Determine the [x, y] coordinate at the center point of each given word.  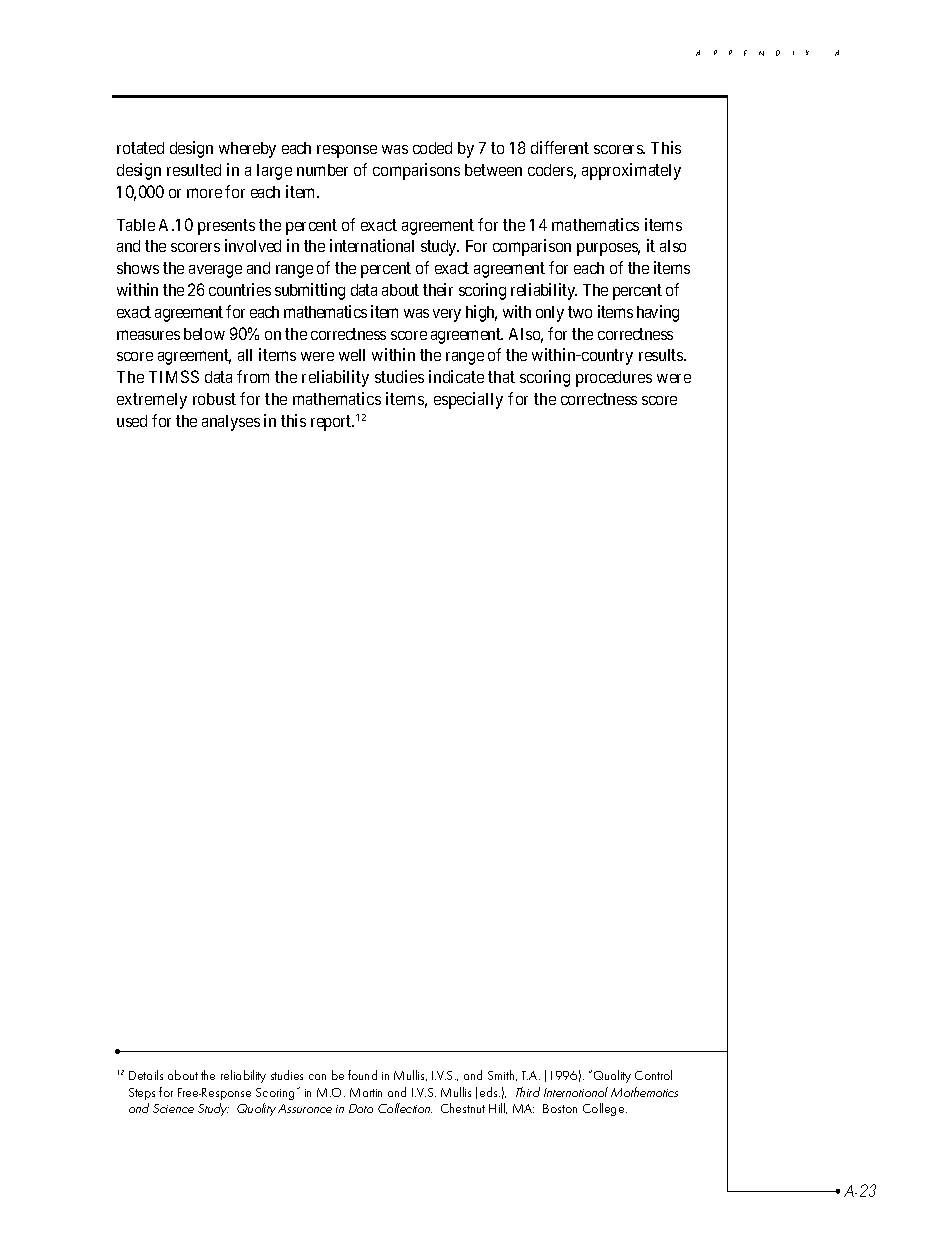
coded [432, 148]
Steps [142, 1094]
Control [653, 1075]
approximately [631, 171]
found [362, 1075]
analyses [231, 423]
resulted [194, 170]
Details [146, 1075]
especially [468, 400]
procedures [614, 379]
